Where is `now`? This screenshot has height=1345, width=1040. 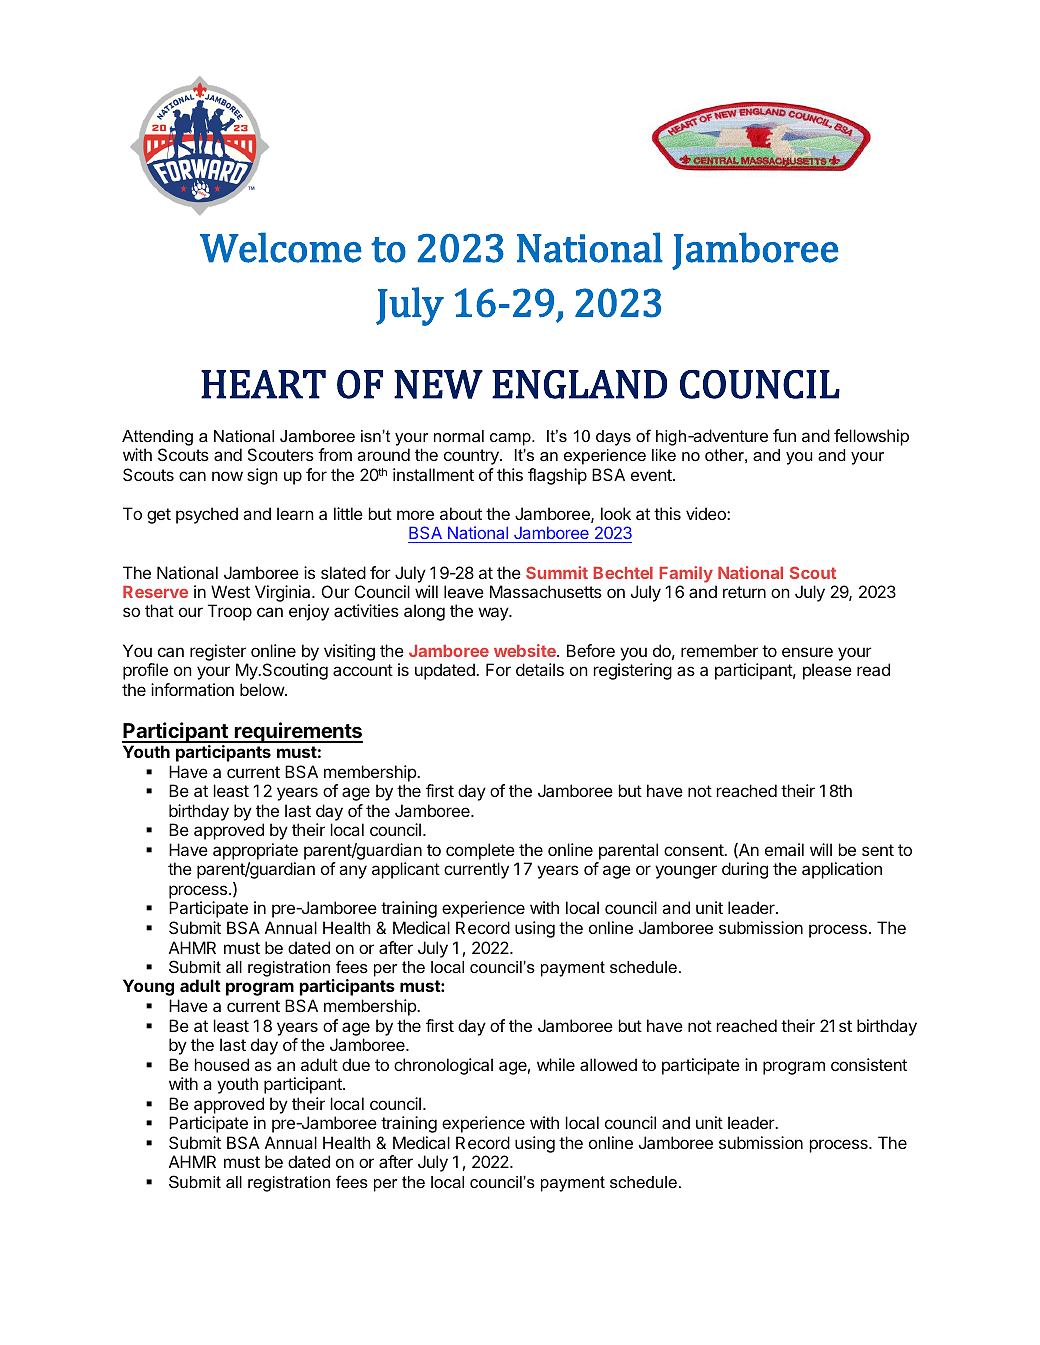
now is located at coordinates (227, 476).
